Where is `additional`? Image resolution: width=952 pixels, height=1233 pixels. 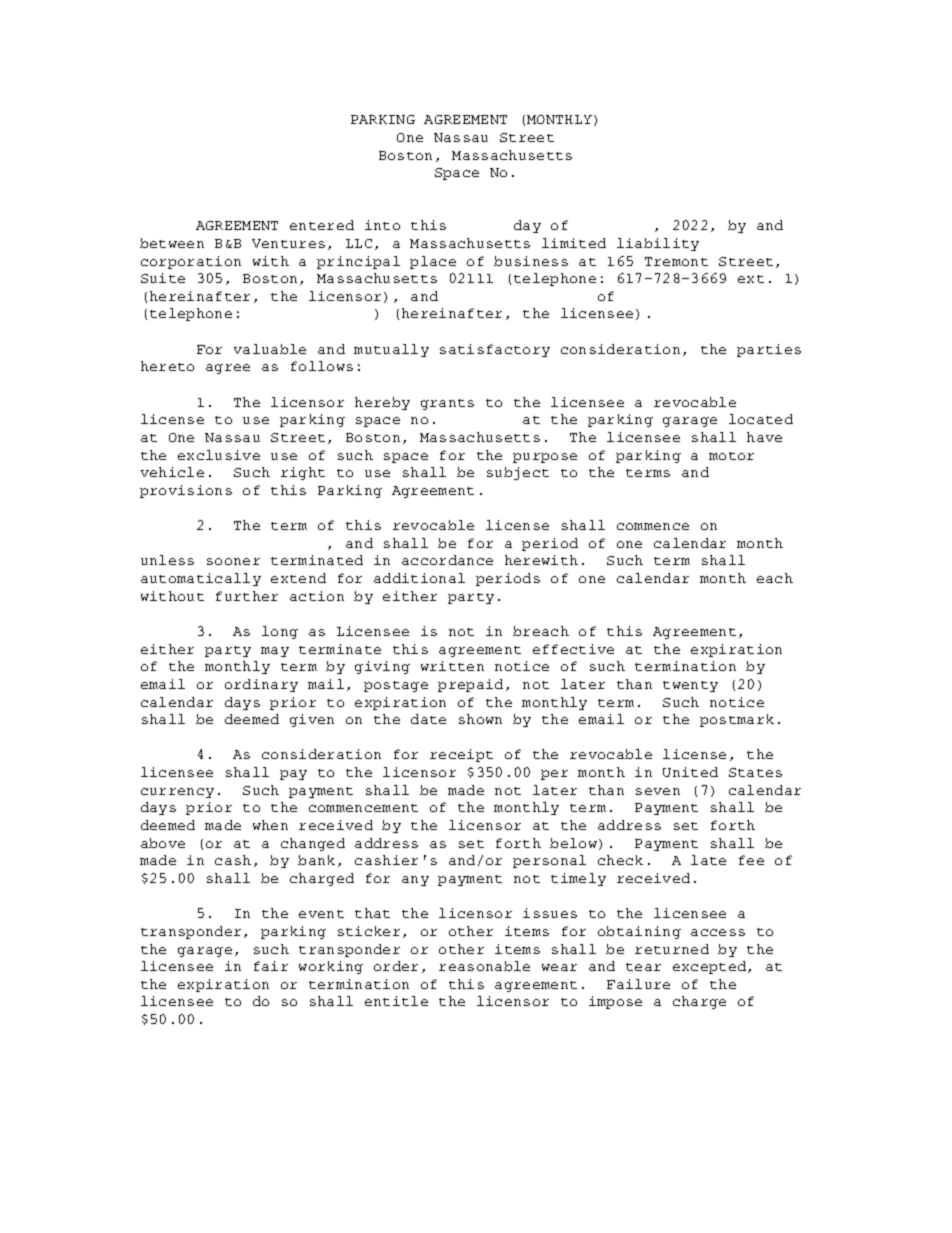 additional is located at coordinates (419, 578).
